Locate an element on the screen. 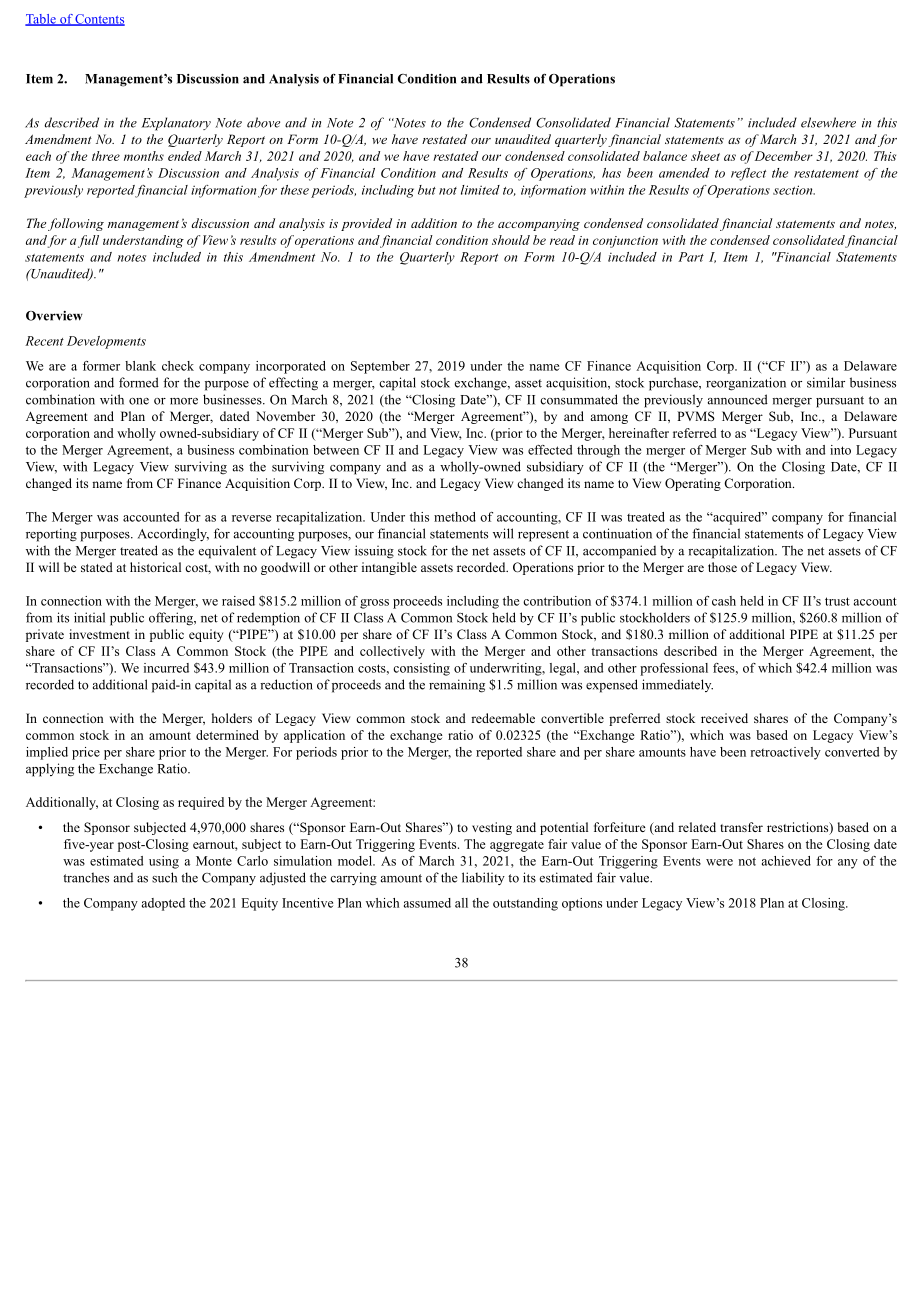  incurred is located at coordinates (166, 668).
